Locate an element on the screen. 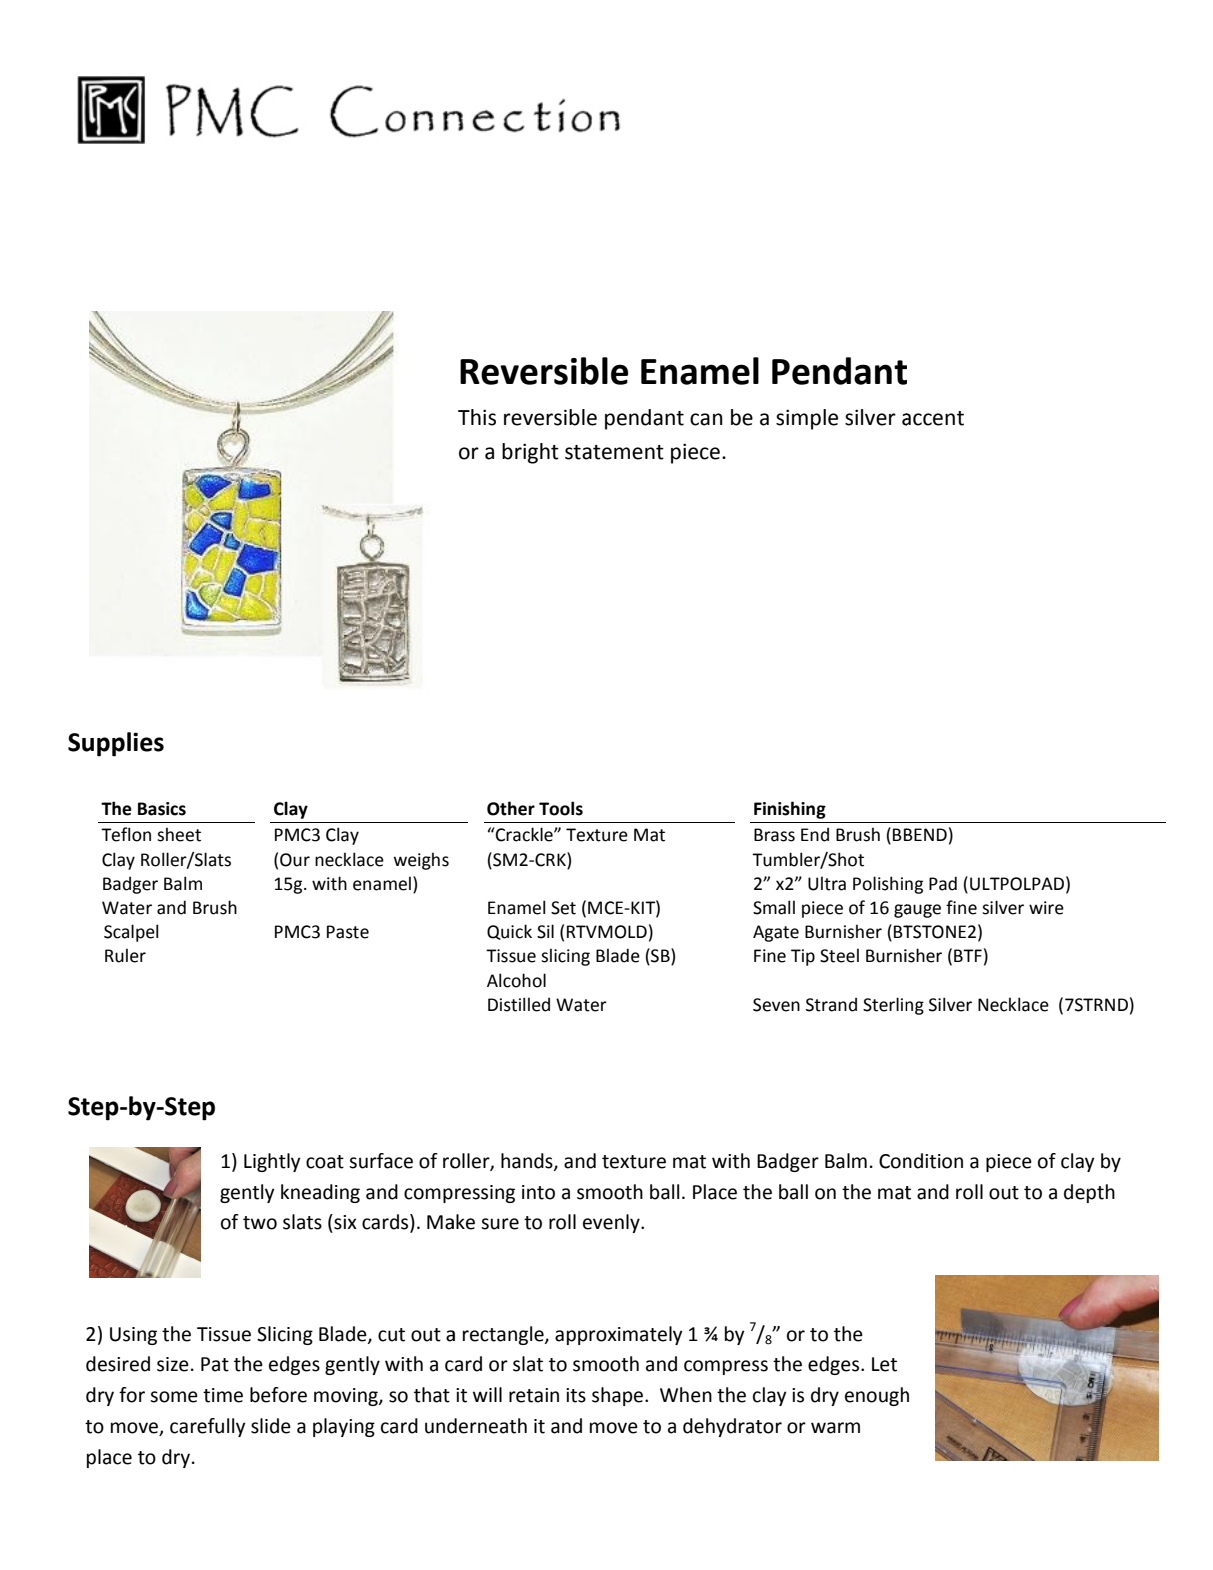  Steel is located at coordinates (839, 955).
